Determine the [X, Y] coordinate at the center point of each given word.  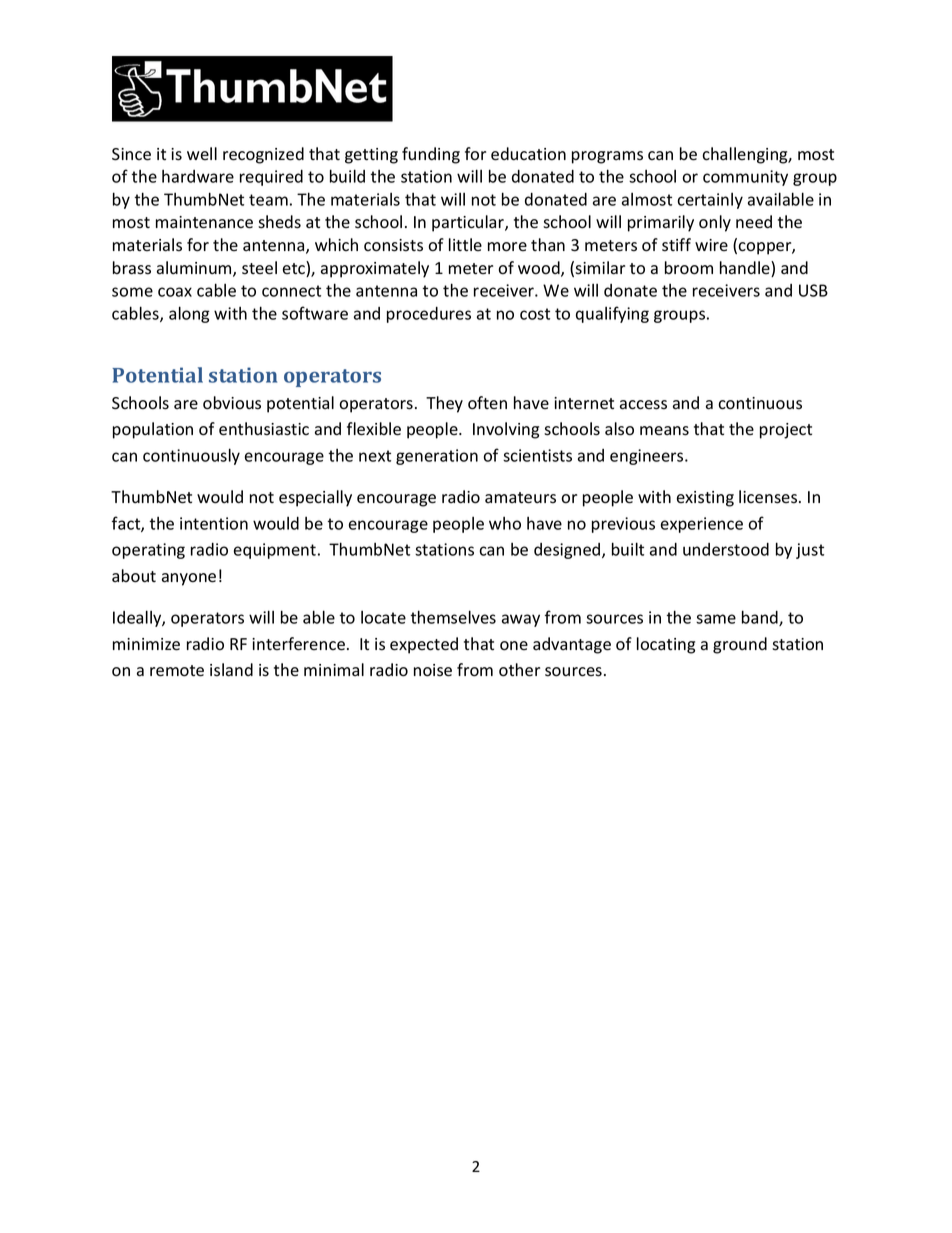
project [786, 431]
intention [214, 523]
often [487, 403]
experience [702, 525]
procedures [429, 315]
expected [424, 645]
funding [431, 155]
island [231, 670]
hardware [198, 176]
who [505, 523]
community [745, 178]
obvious [232, 403]
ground [740, 645]
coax [175, 292]
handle [746, 269]
